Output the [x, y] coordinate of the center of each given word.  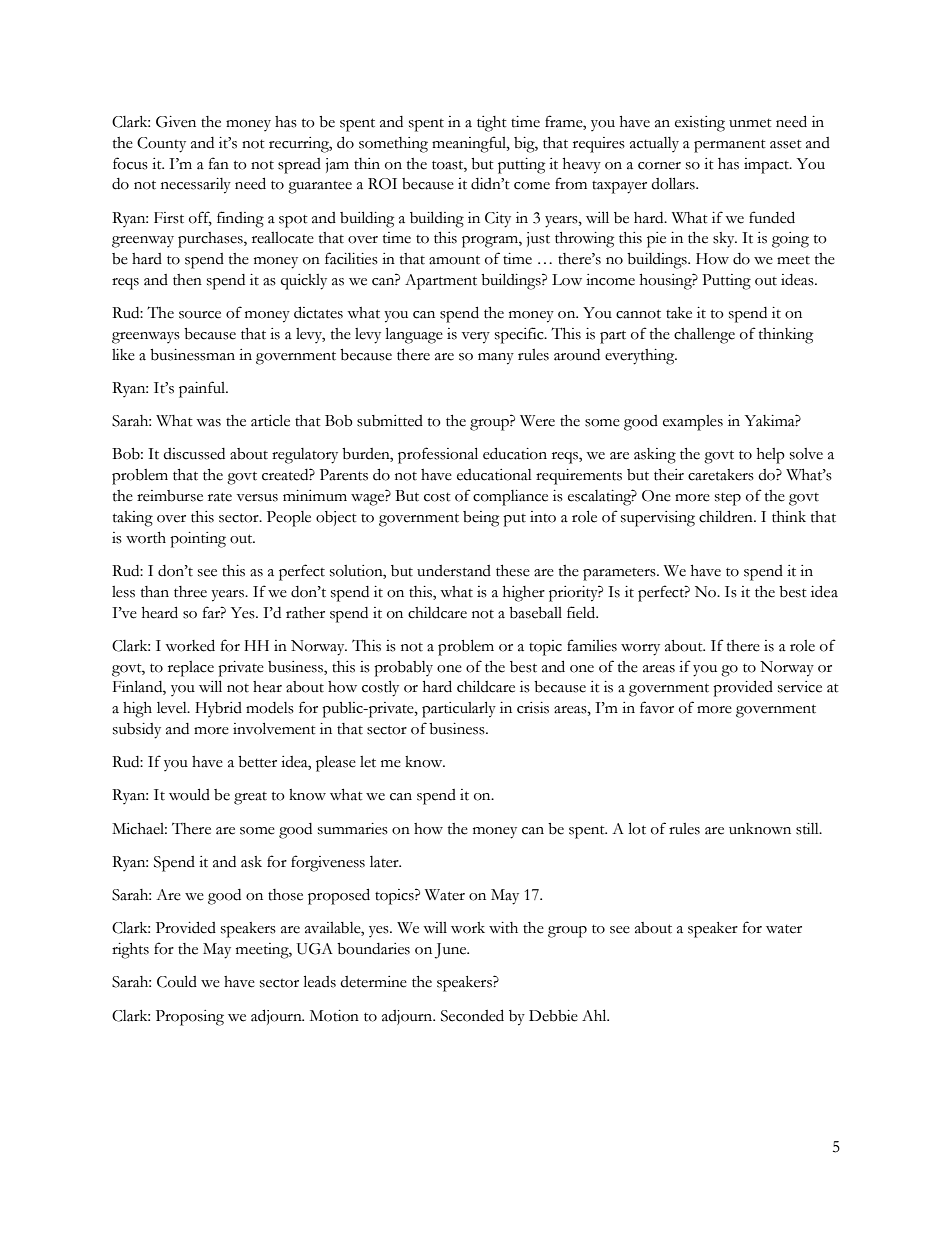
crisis [533, 708]
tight [492, 124]
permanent [730, 146]
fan [219, 163]
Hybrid [218, 709]
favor [657, 707]
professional [438, 455]
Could [177, 981]
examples [693, 423]
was [208, 423]
